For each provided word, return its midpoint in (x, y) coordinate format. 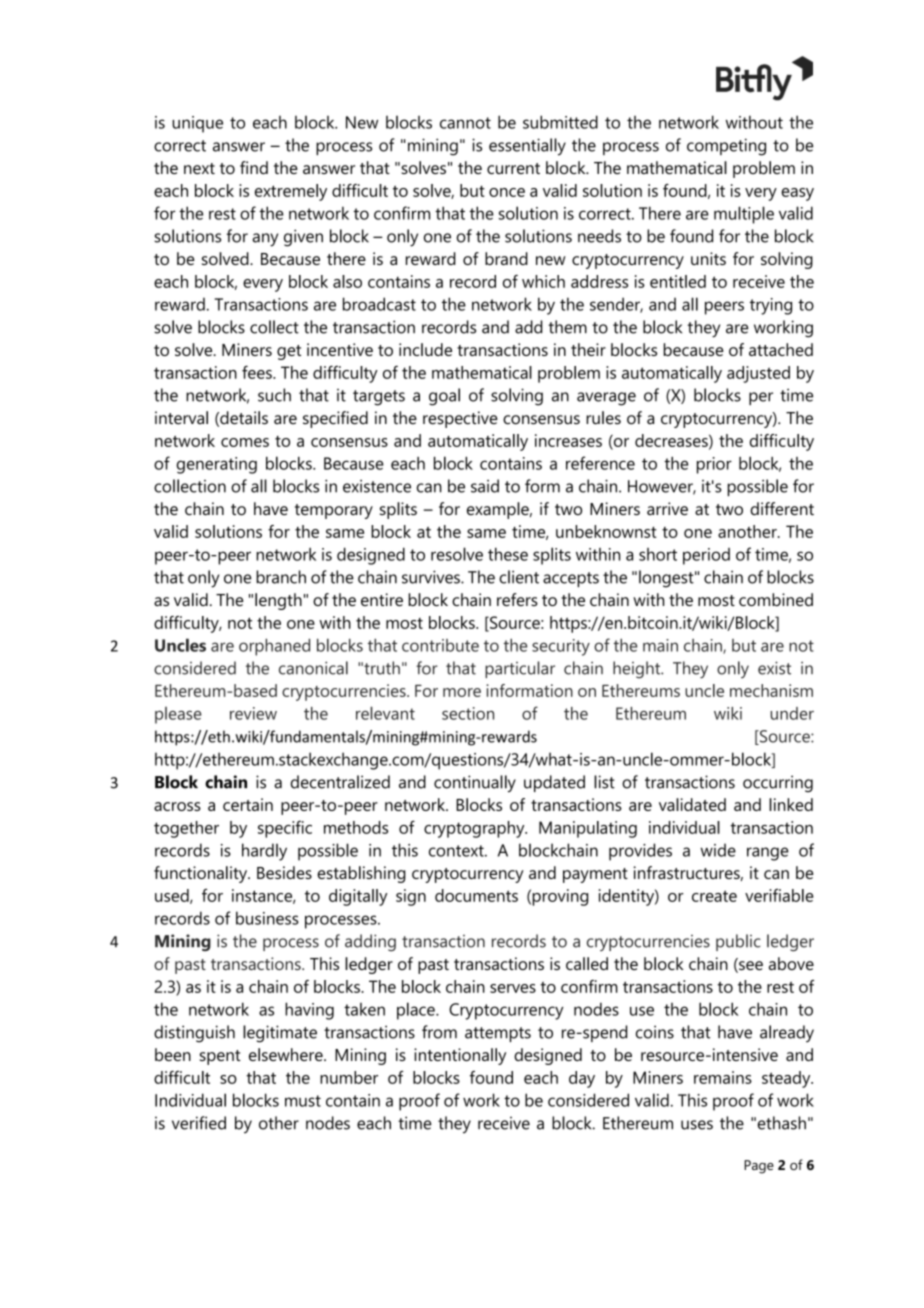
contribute (440, 645)
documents (476, 895)
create (714, 896)
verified (199, 1123)
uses (697, 1125)
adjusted (758, 374)
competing (726, 147)
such (274, 395)
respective (460, 419)
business (267, 918)
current (513, 168)
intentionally (460, 1056)
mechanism (771, 690)
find (254, 167)
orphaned (274, 647)
